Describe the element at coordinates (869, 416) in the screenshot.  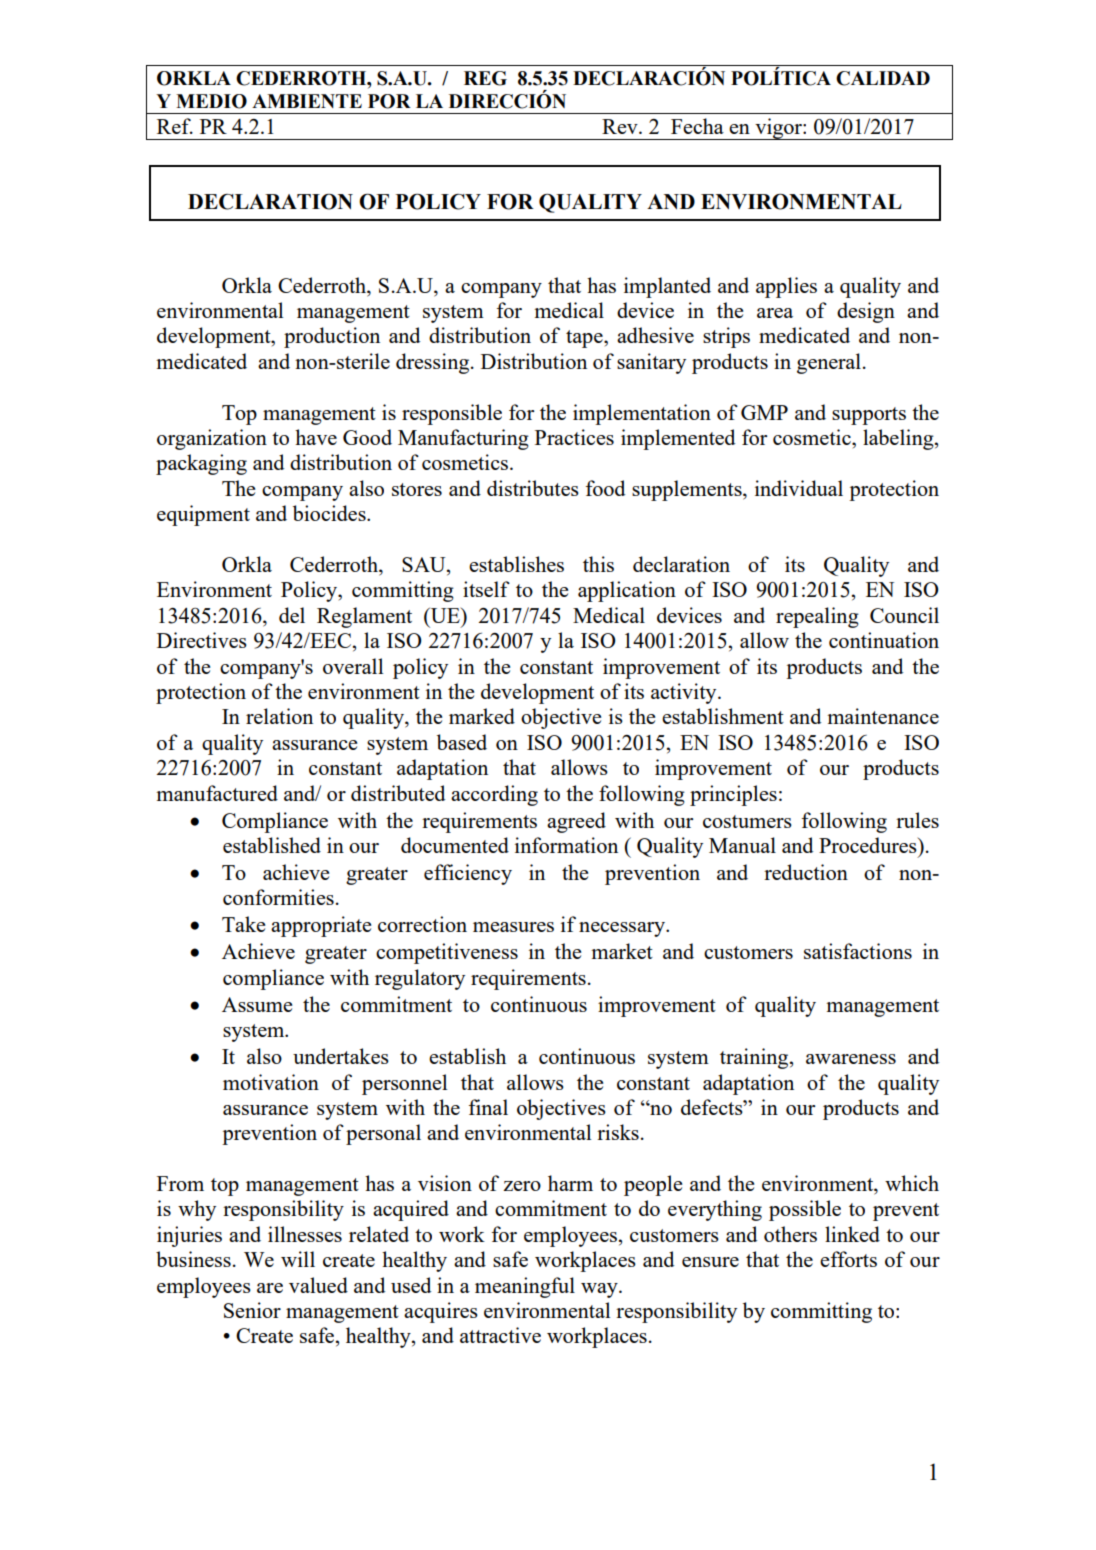
I see `supports` at that location.
